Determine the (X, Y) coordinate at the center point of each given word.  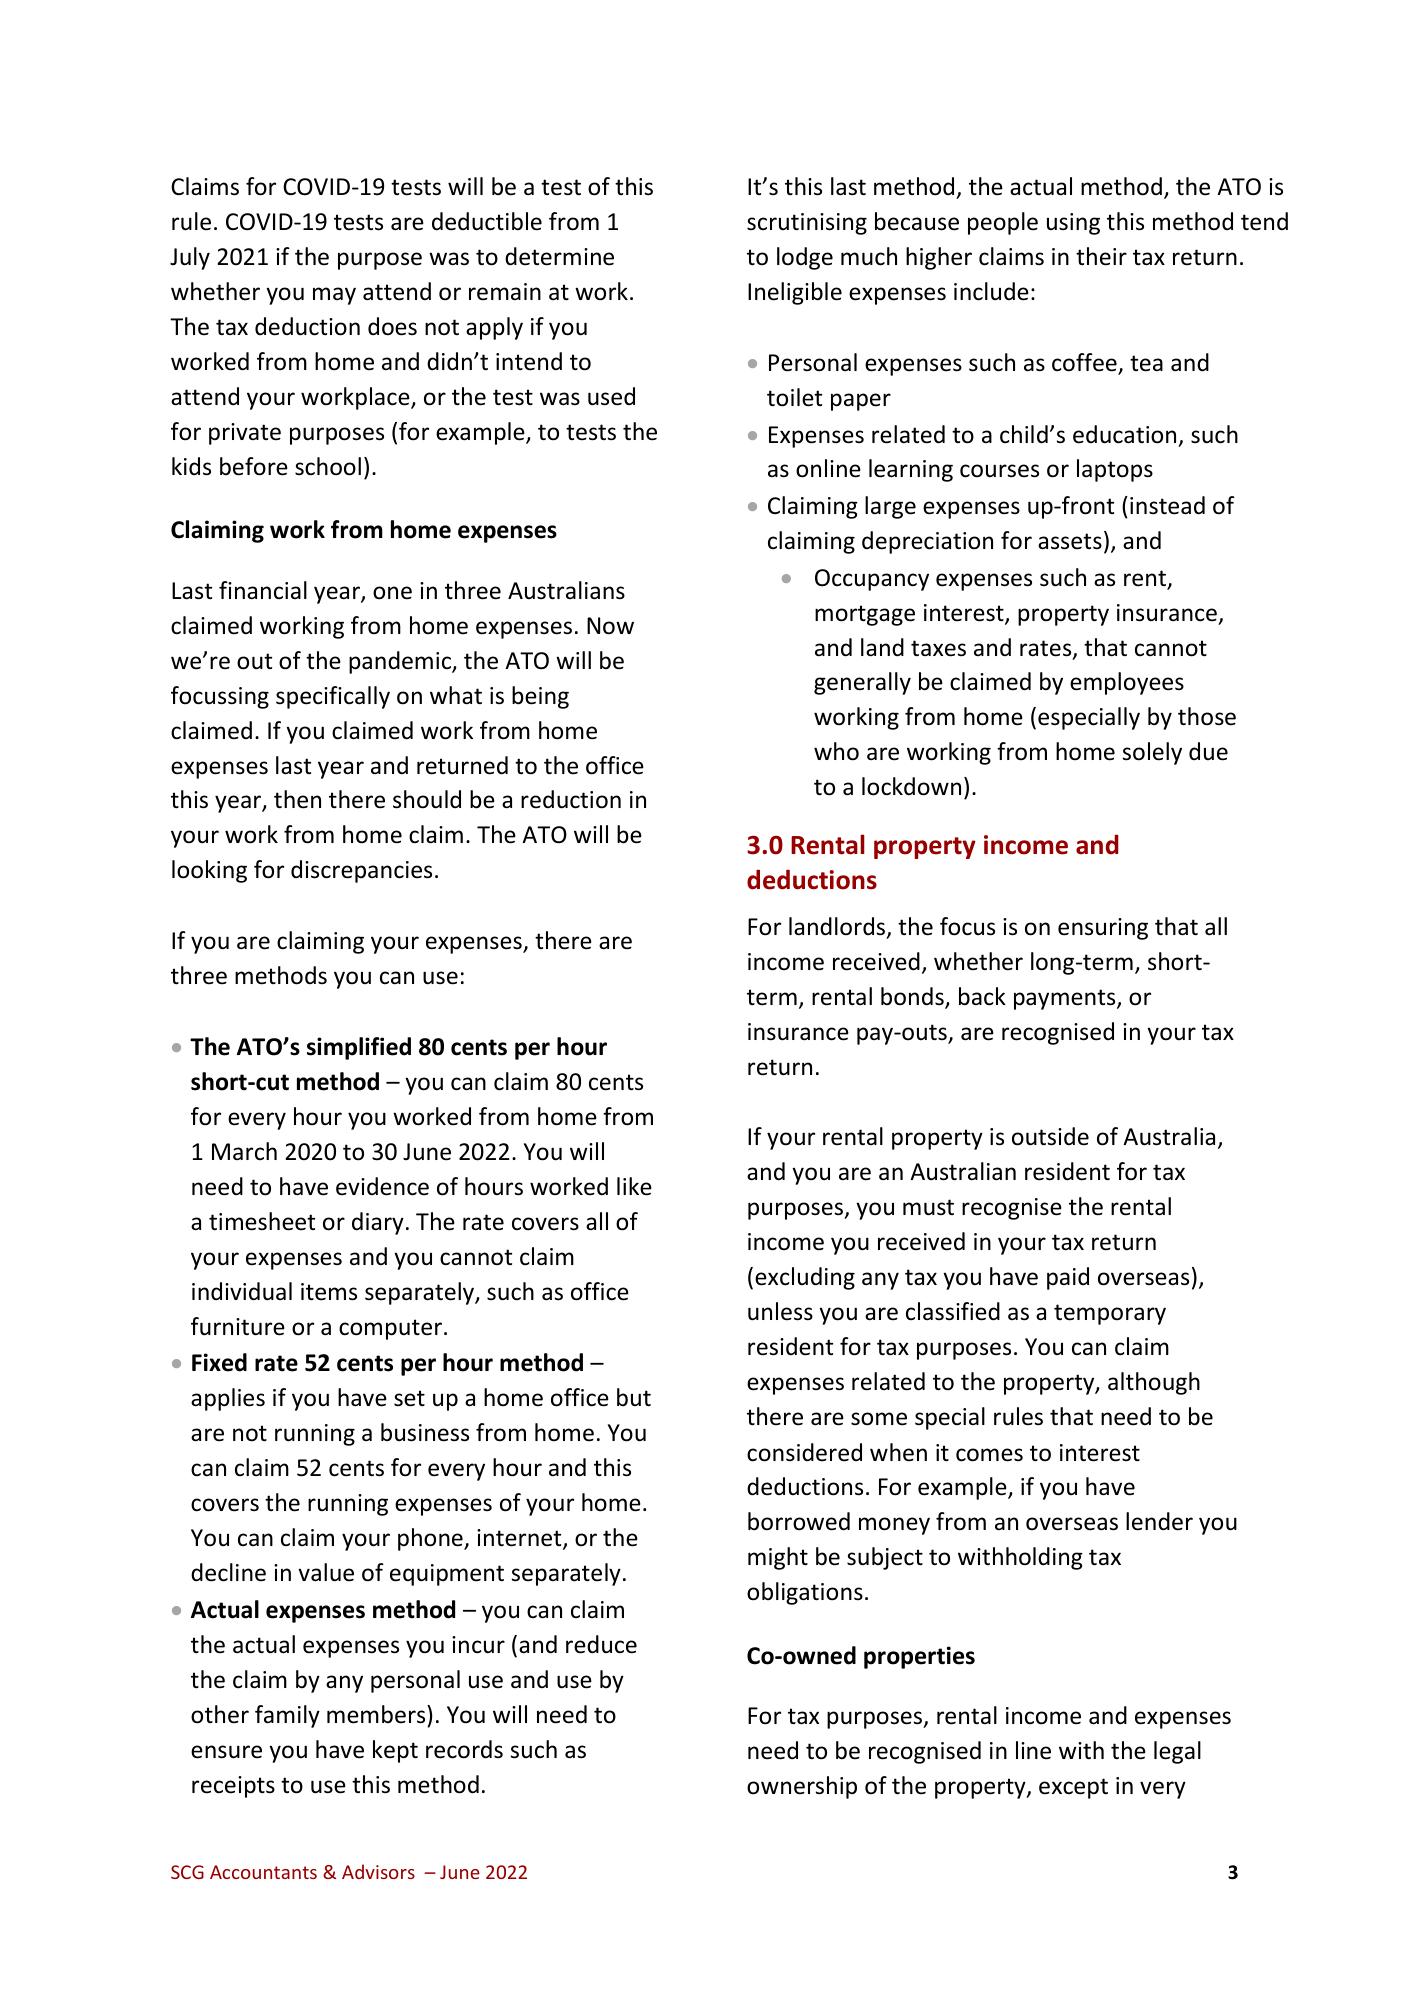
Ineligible (795, 293)
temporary (1110, 1314)
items (329, 1292)
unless (780, 1311)
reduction (571, 799)
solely (1152, 753)
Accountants (263, 1872)
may (334, 296)
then (297, 799)
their (1101, 256)
